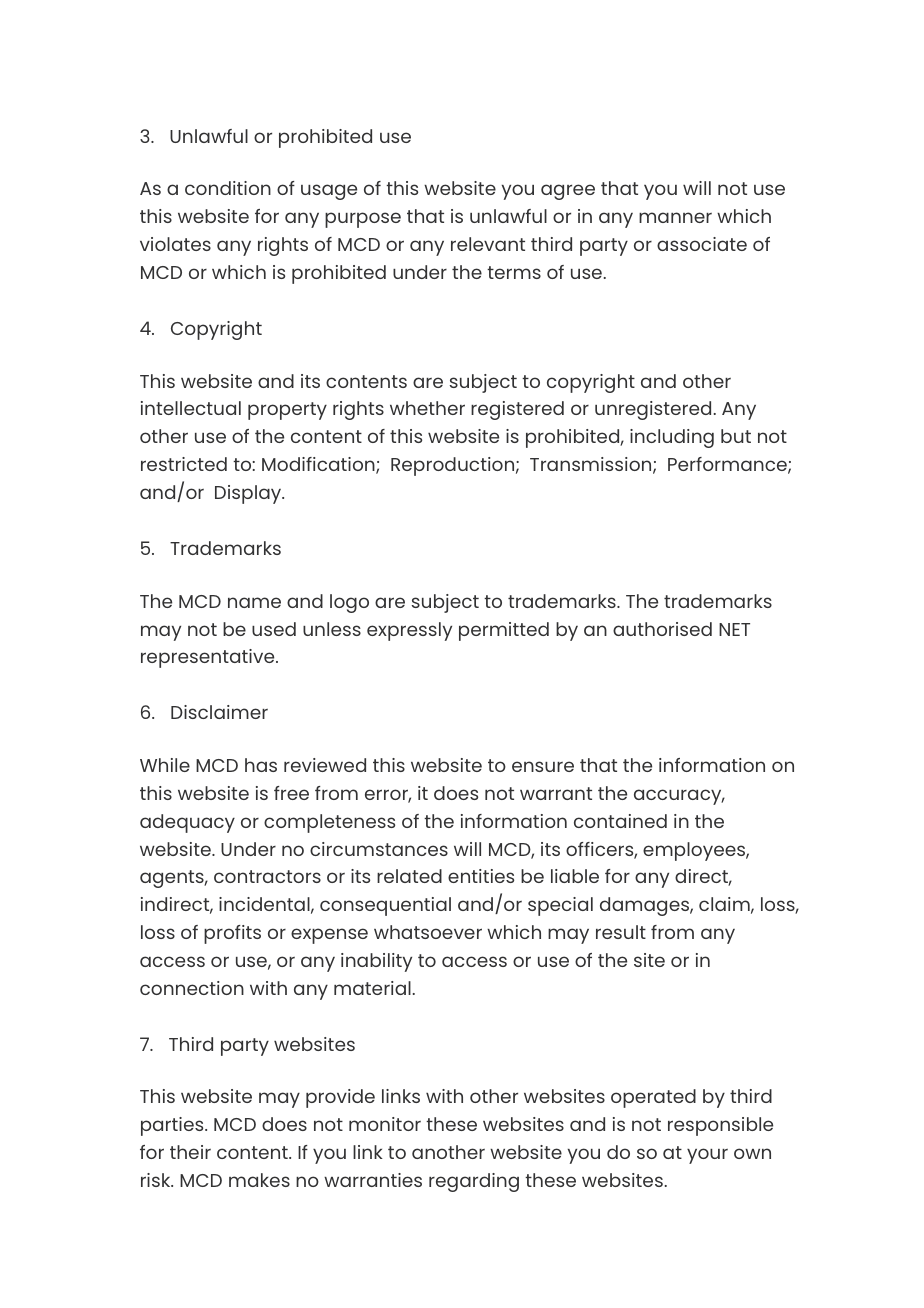 This screenshot has height=1308, width=924. Describe the element at coordinates (675, 217) in the screenshot. I see `manner` at that location.
